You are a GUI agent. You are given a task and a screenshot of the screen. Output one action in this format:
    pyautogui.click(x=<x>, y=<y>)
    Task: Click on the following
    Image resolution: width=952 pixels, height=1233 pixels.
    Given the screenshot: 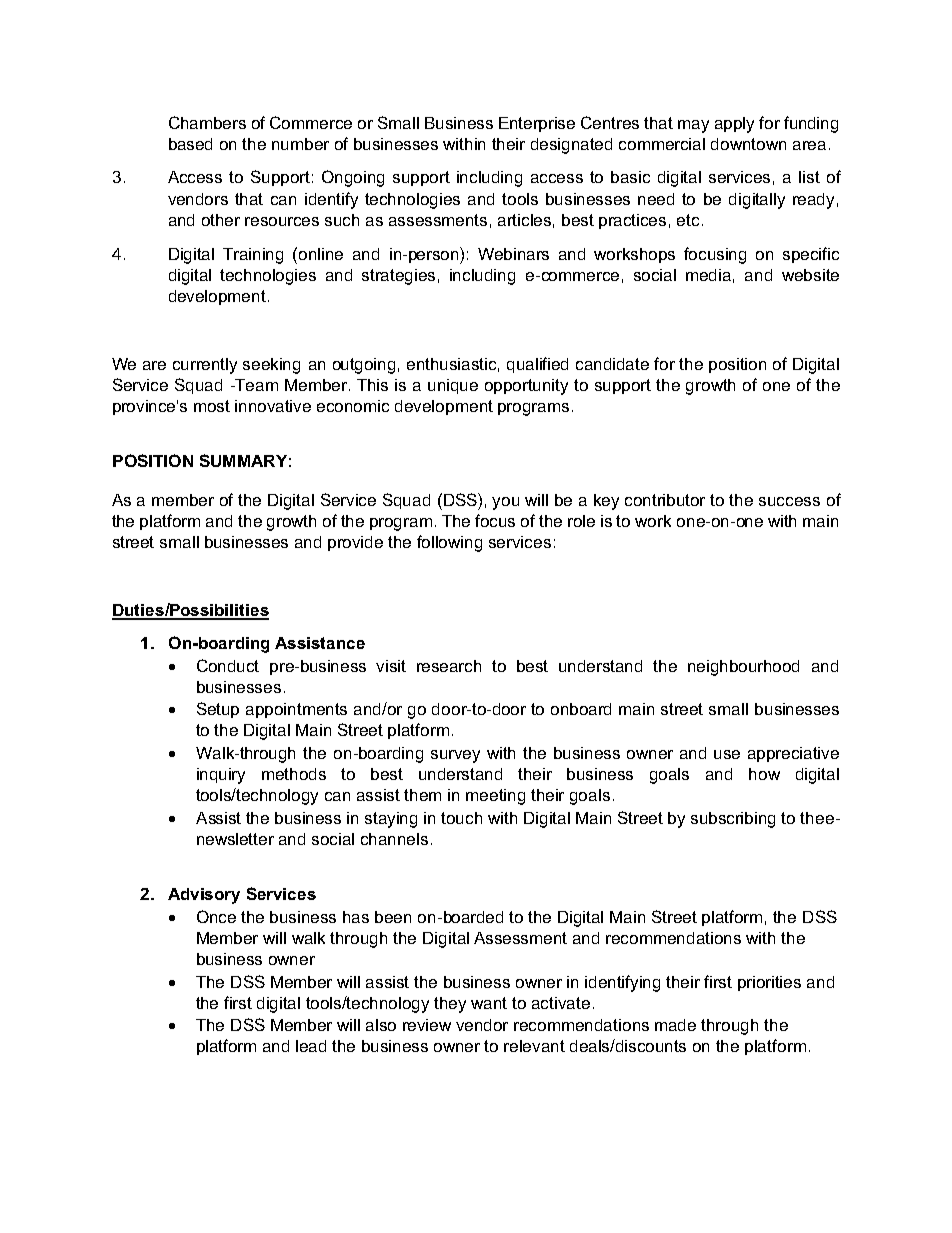 What is the action you would take?
    pyautogui.click(x=449, y=543)
